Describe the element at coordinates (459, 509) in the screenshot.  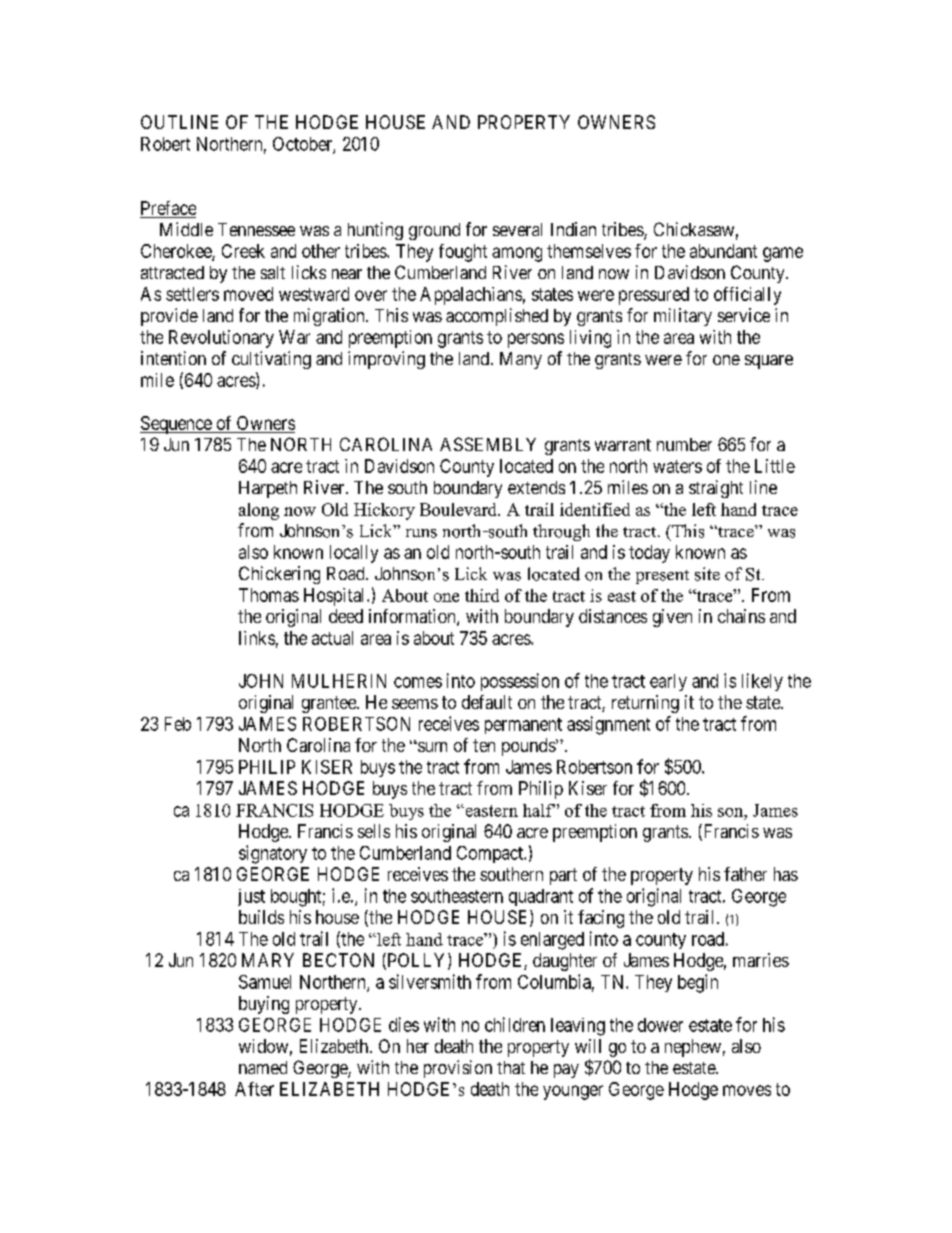
I see `Boulevard` at that location.
